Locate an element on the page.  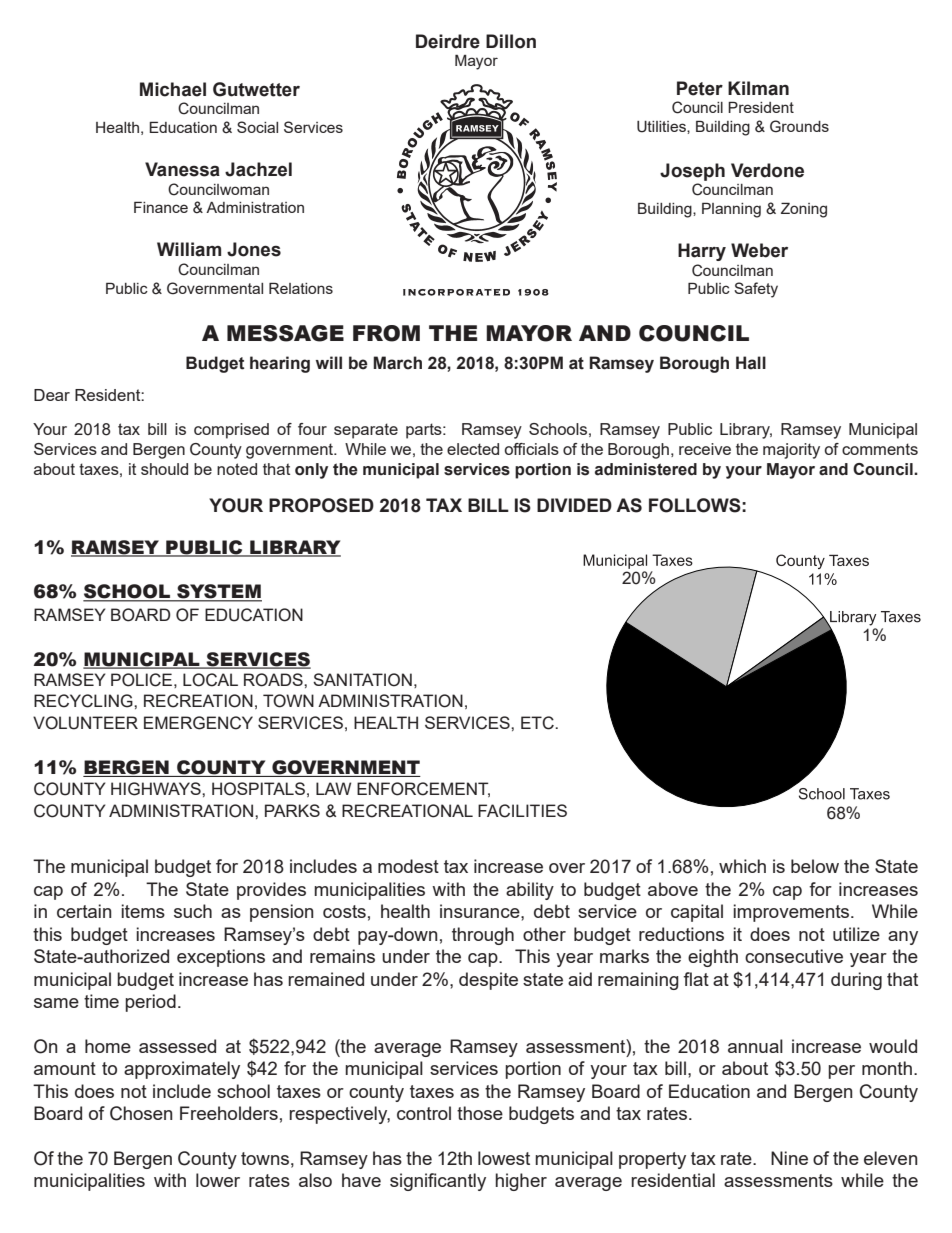
elected is located at coordinates (473, 449).
